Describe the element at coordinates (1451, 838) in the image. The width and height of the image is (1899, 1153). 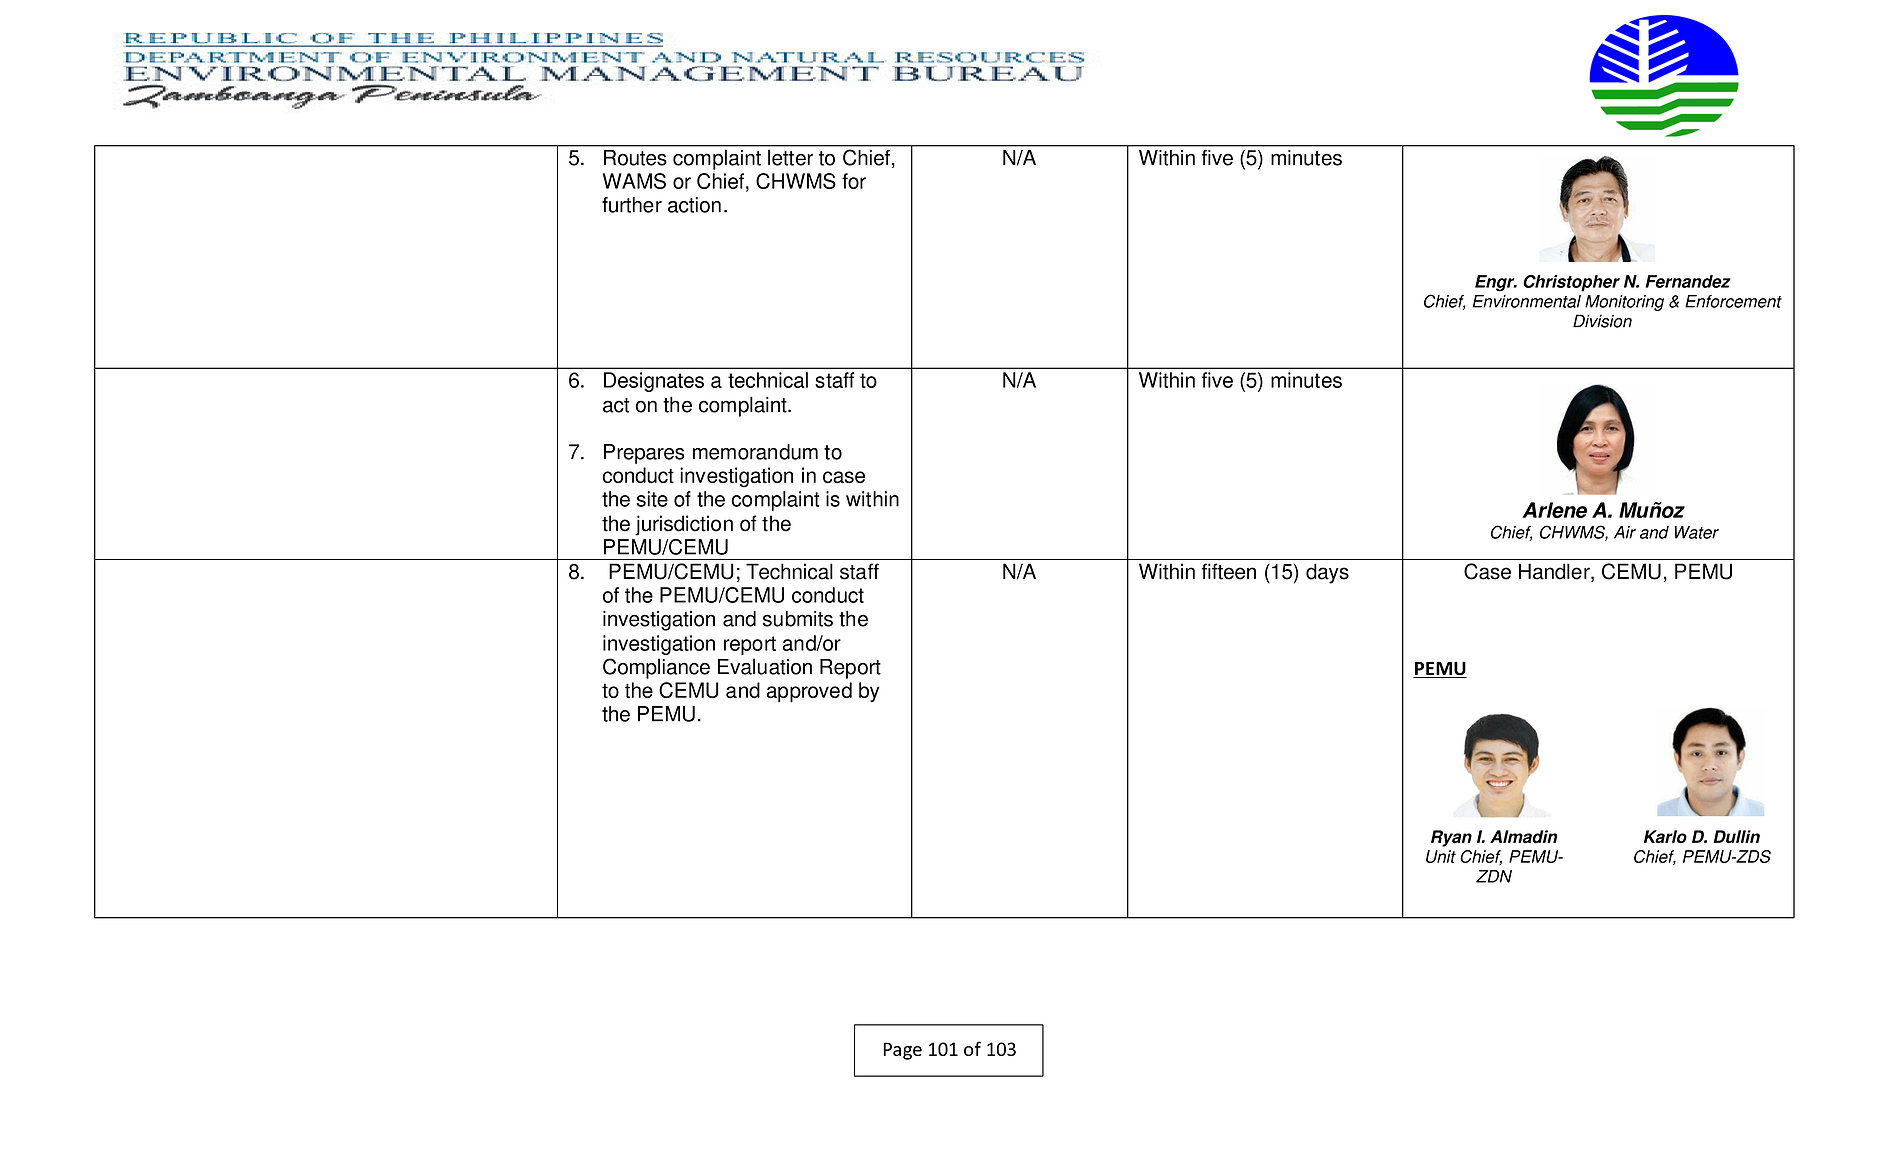
I see `Ryan` at that location.
